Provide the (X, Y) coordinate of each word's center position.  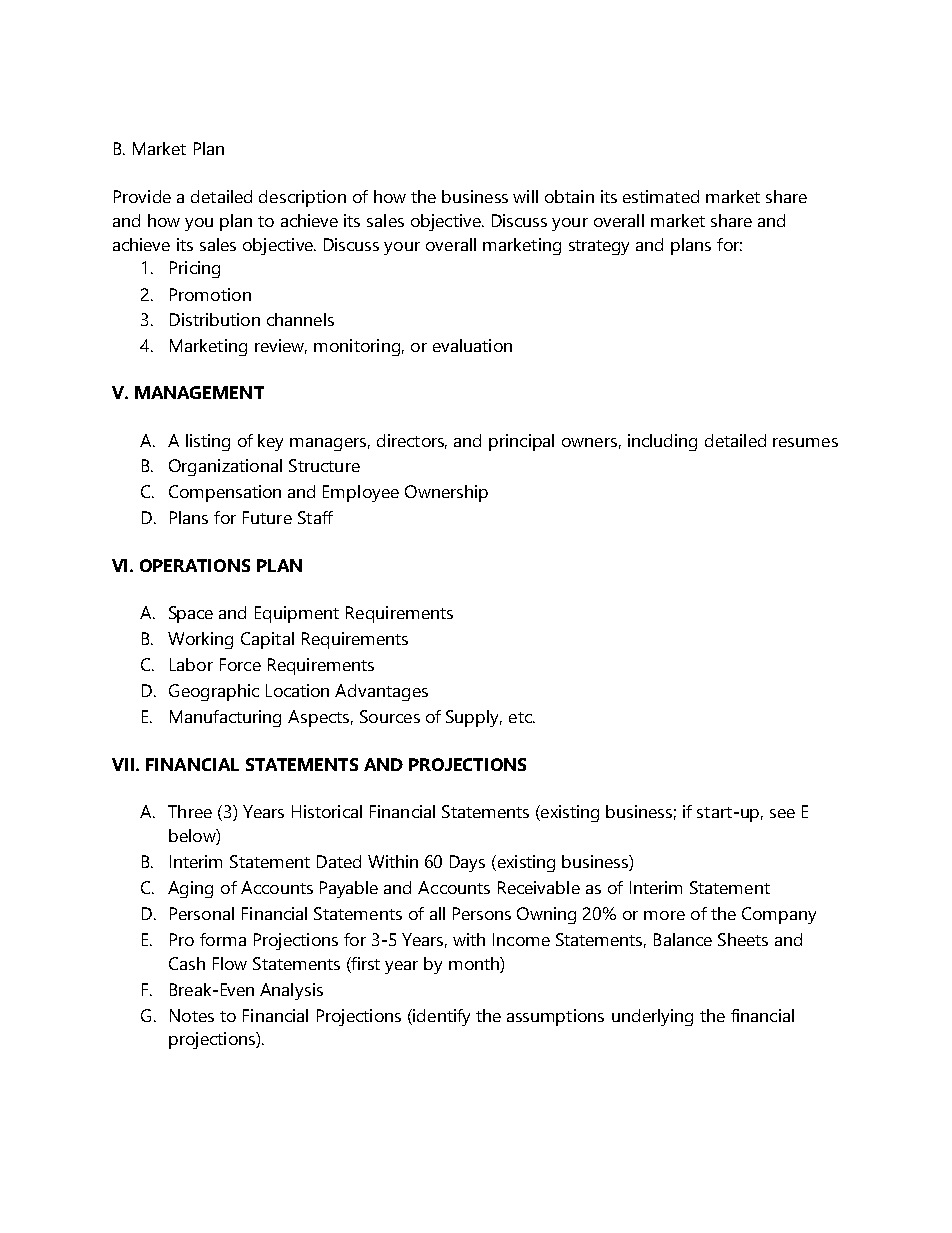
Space (191, 614)
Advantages (381, 692)
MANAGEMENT (199, 392)
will (525, 196)
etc (521, 717)
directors (412, 441)
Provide (142, 196)
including (662, 442)
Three (190, 811)
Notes (192, 1015)
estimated (661, 196)
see (782, 813)
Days (467, 863)
